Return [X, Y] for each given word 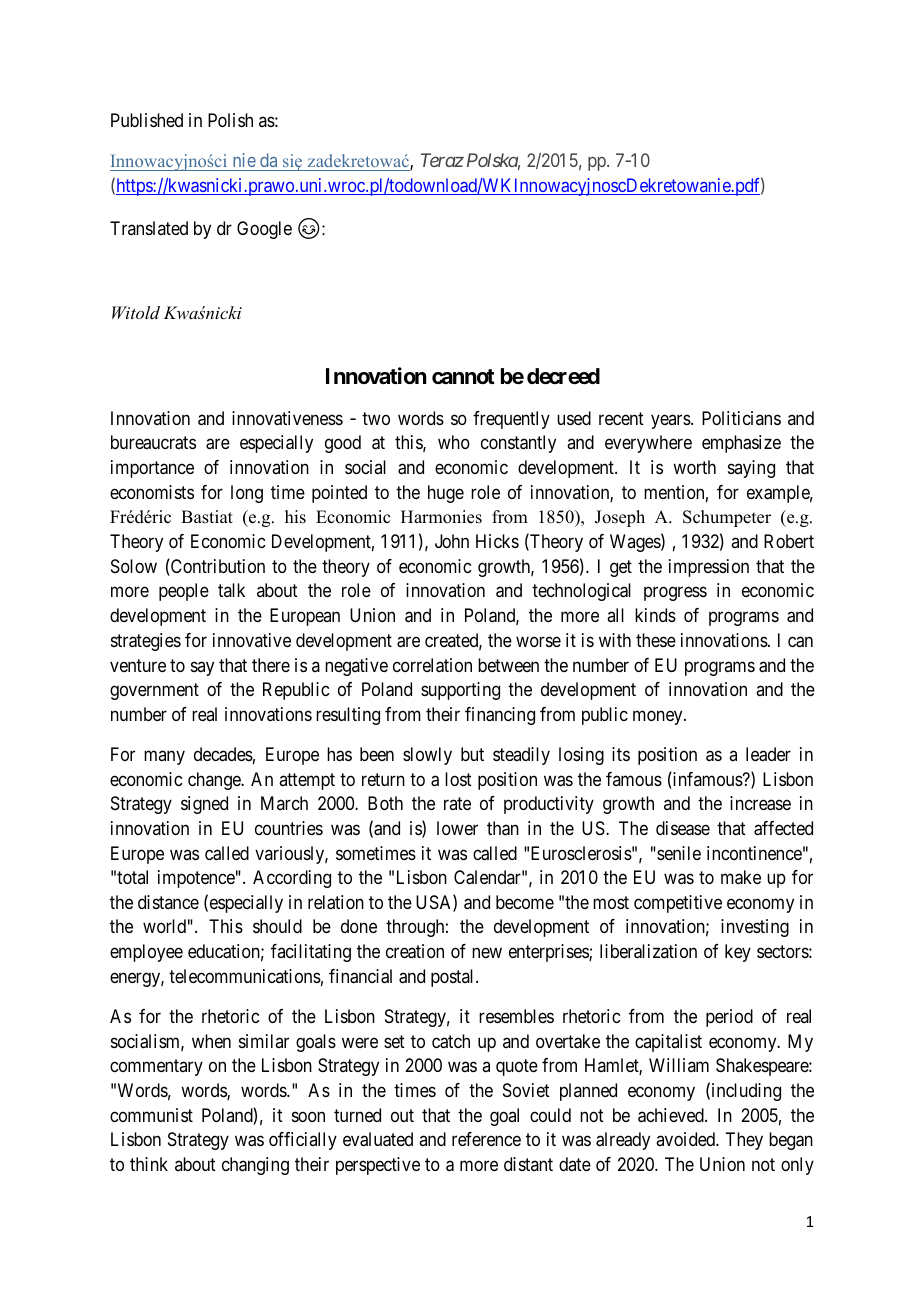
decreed [563, 376]
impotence [196, 879]
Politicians [741, 418]
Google [264, 230]
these [656, 640]
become [525, 902]
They [744, 1141]
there [271, 665]
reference [486, 1139]
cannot [463, 377]
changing [255, 1166]
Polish [230, 120]
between [508, 665]
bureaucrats [153, 442]
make [741, 877]
